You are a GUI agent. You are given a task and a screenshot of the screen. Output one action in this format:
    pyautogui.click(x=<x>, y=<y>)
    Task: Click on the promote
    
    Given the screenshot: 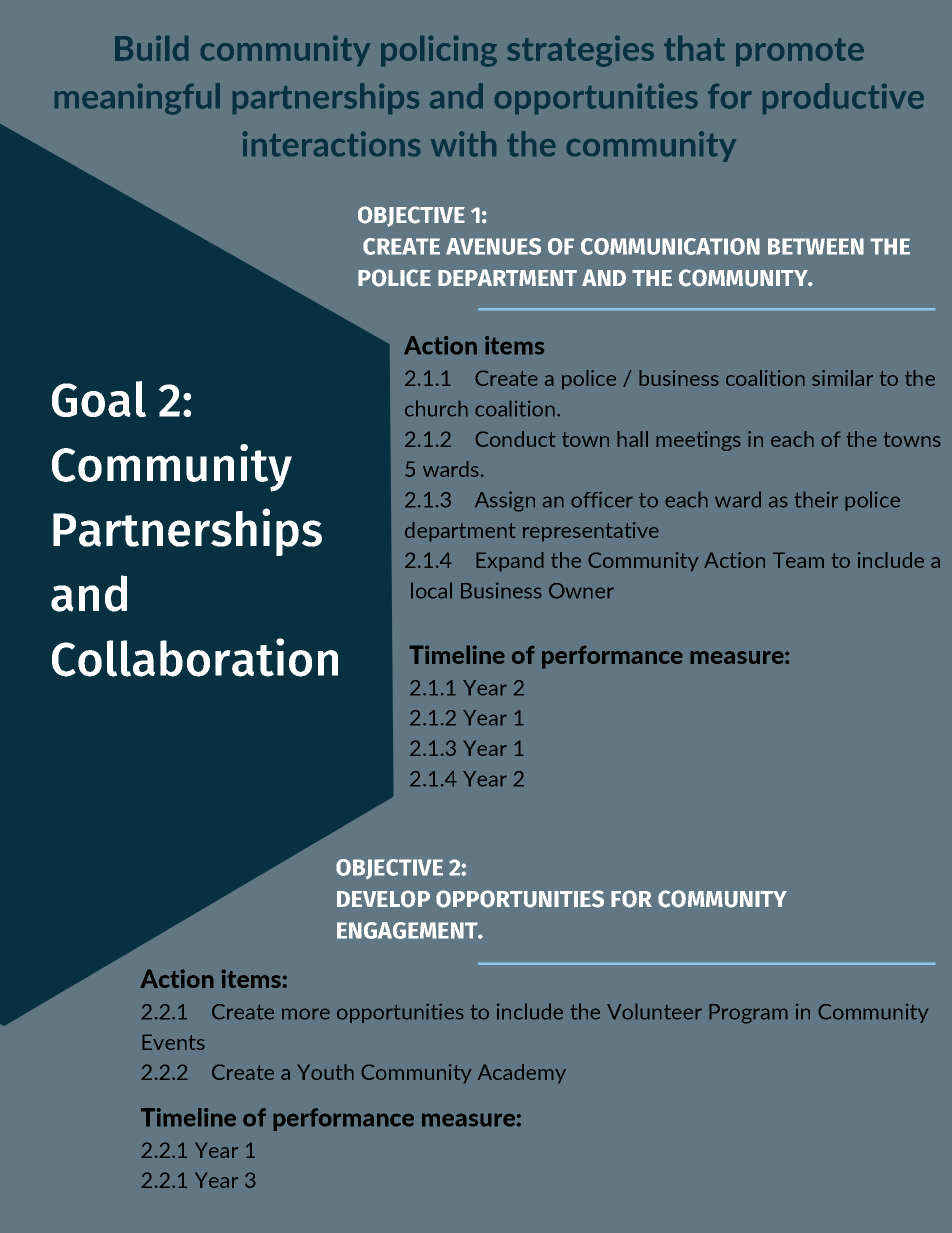 What is the action you would take?
    pyautogui.click(x=800, y=52)
